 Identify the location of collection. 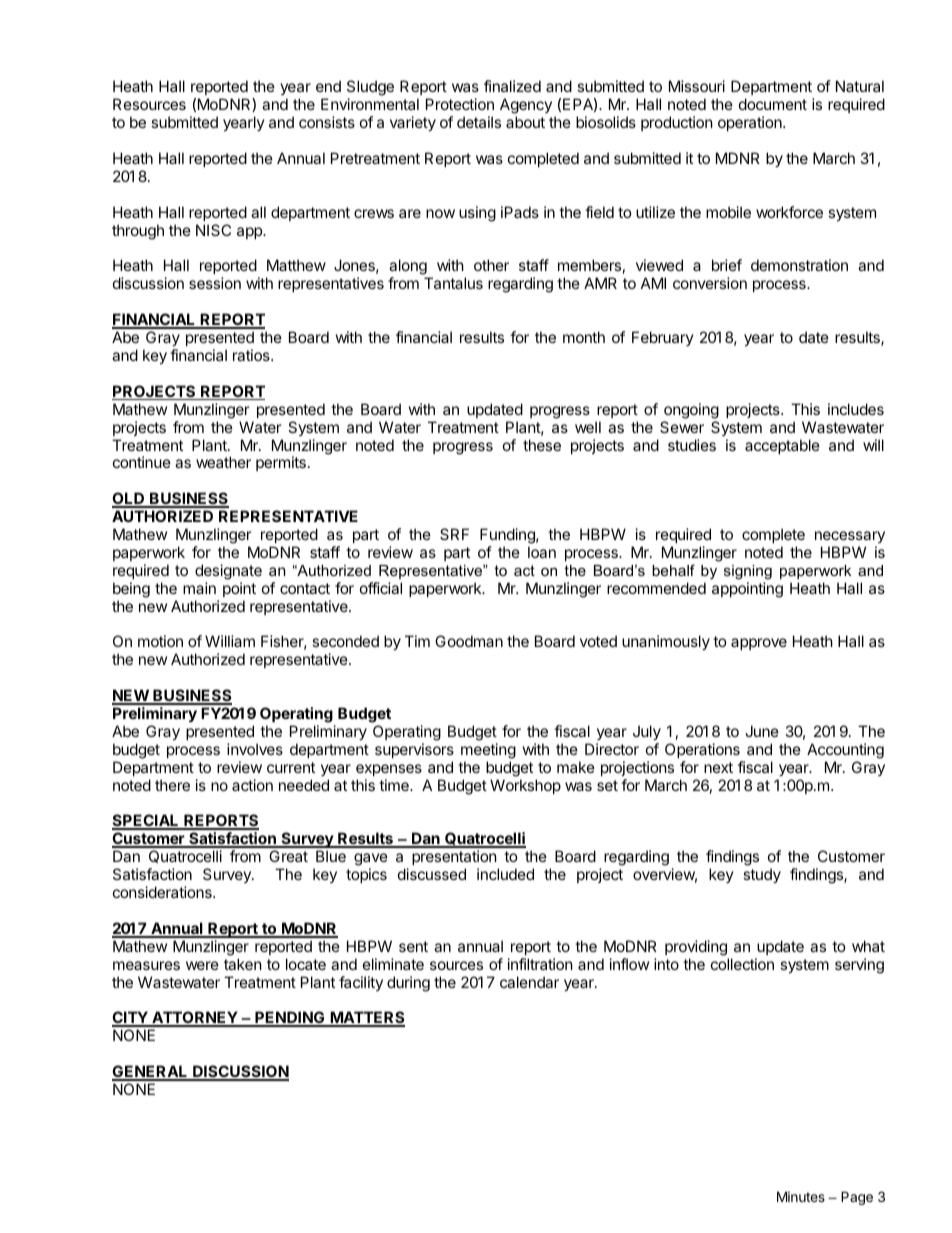
(742, 964).
